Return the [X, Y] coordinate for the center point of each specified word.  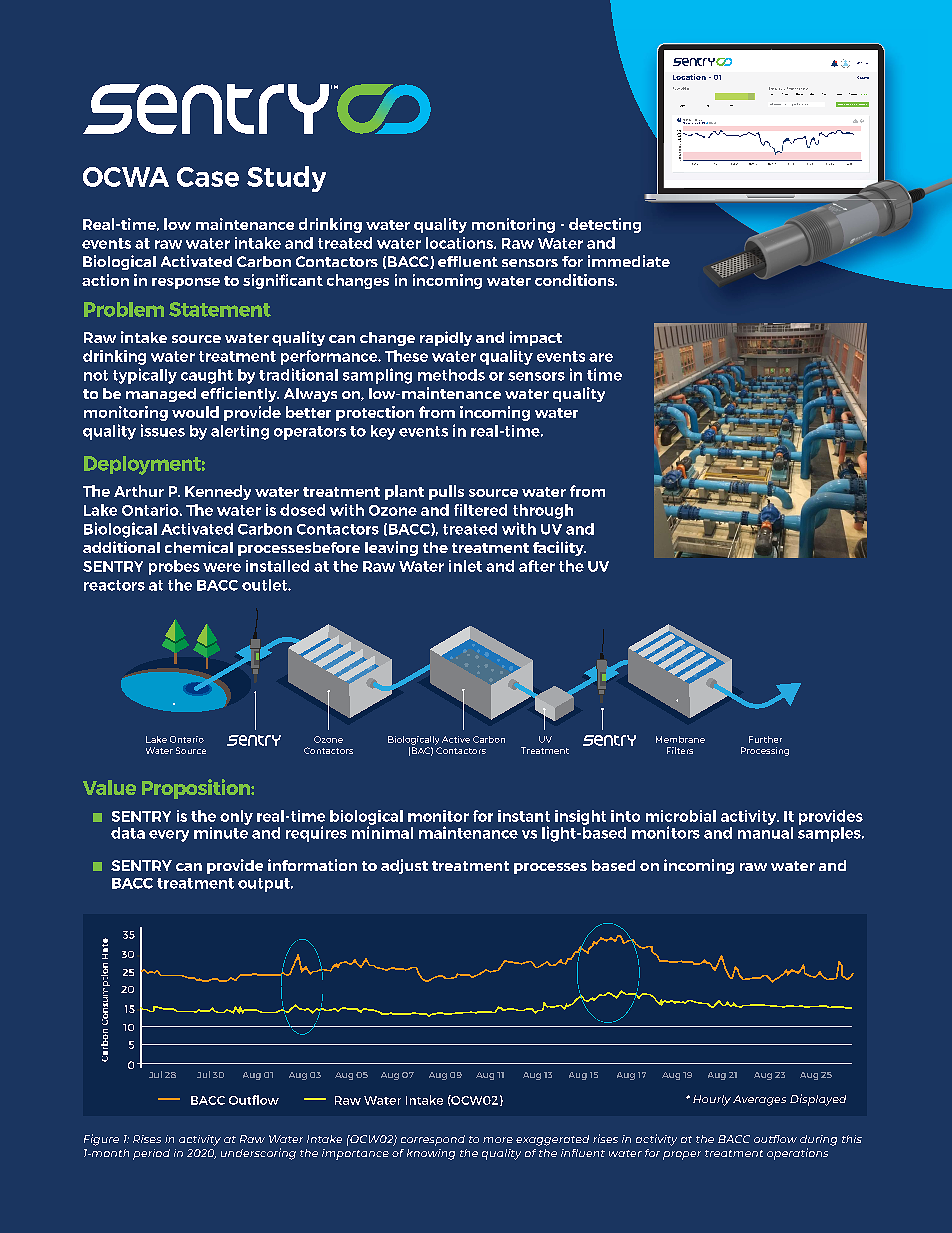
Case [208, 177]
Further [765, 739]
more [498, 1140]
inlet [465, 566]
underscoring [258, 1154]
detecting [605, 225]
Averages [759, 1100]
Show [773, 88]
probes [174, 567]
